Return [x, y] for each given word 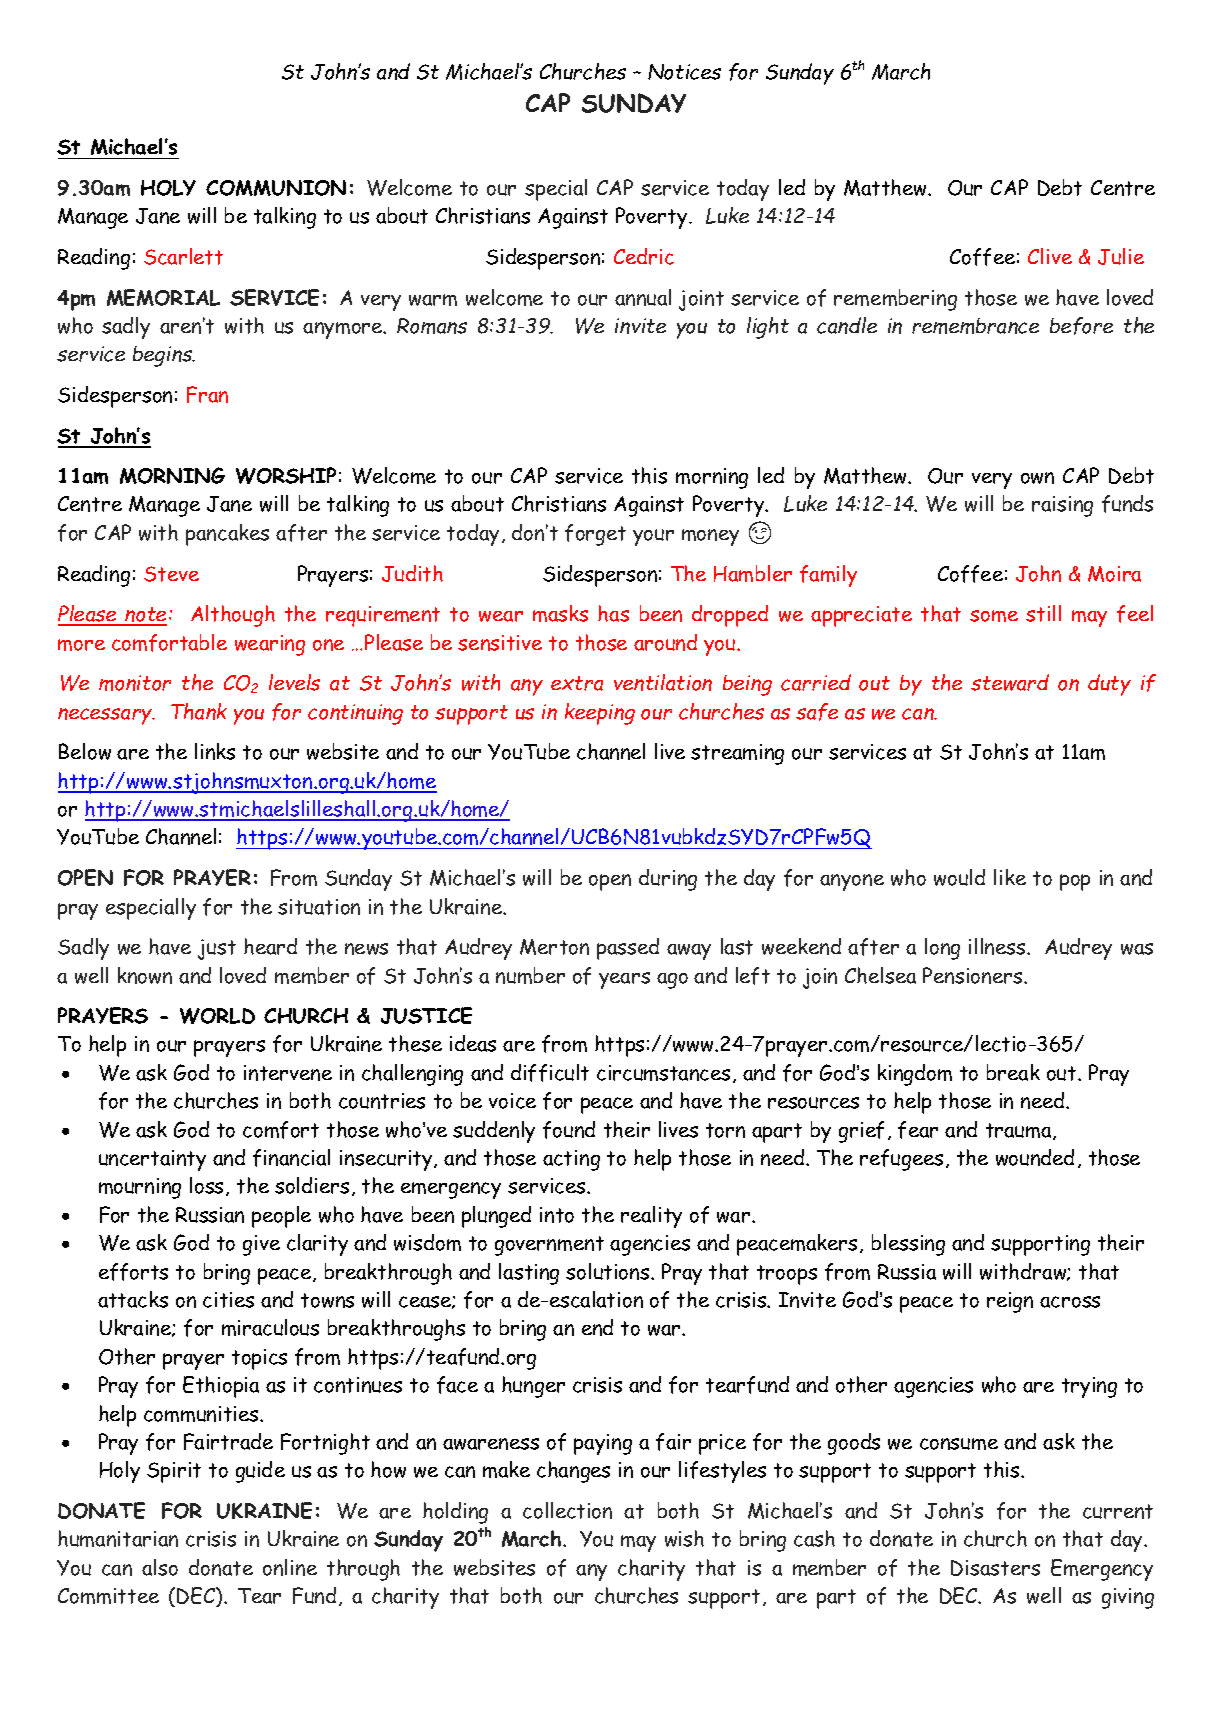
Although [233, 616]
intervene [288, 1073]
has [613, 613]
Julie [1121, 256]
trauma [1020, 1131]
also [160, 1567]
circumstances [663, 1073]
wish [684, 1538]
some [994, 616]
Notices [684, 72]
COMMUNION [276, 188]
